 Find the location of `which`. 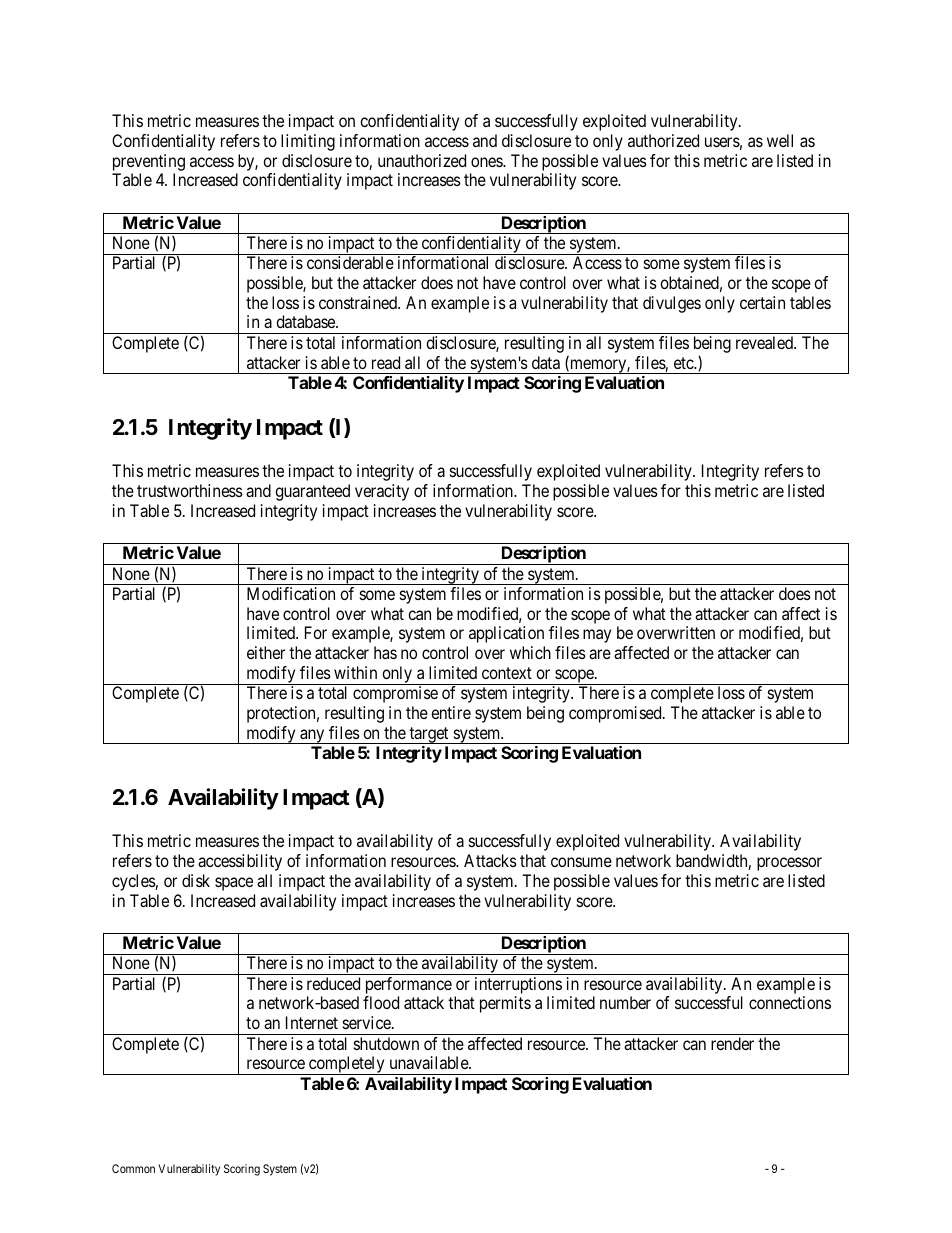

which is located at coordinates (530, 652).
